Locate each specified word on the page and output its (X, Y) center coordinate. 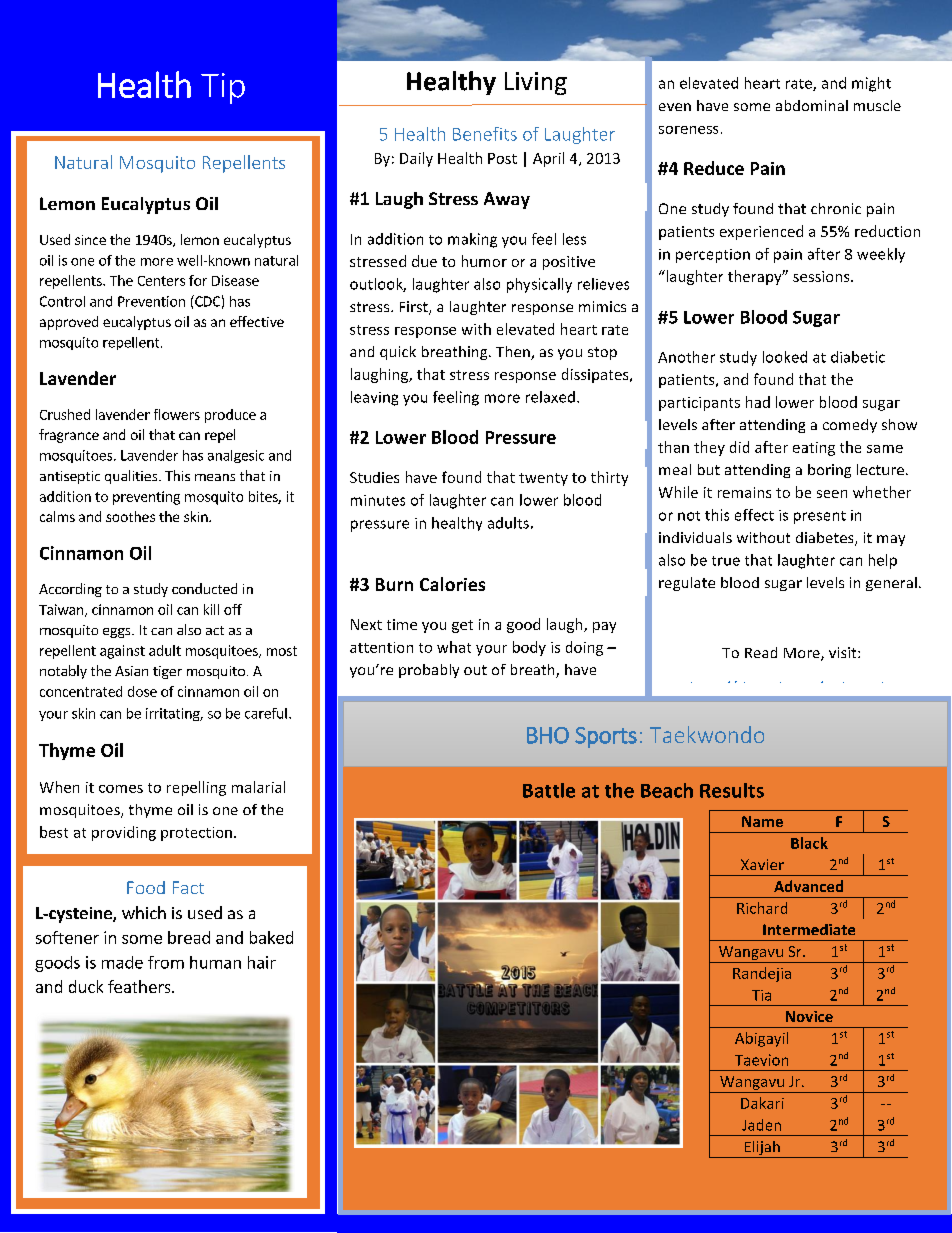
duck (86, 986)
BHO (548, 735)
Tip (223, 88)
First (415, 308)
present (820, 517)
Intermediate (809, 929)
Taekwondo (707, 734)
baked (271, 937)
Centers (161, 281)
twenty (543, 479)
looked (785, 357)
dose (142, 691)
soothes (130, 516)
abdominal (812, 105)
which (144, 912)
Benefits (485, 134)
